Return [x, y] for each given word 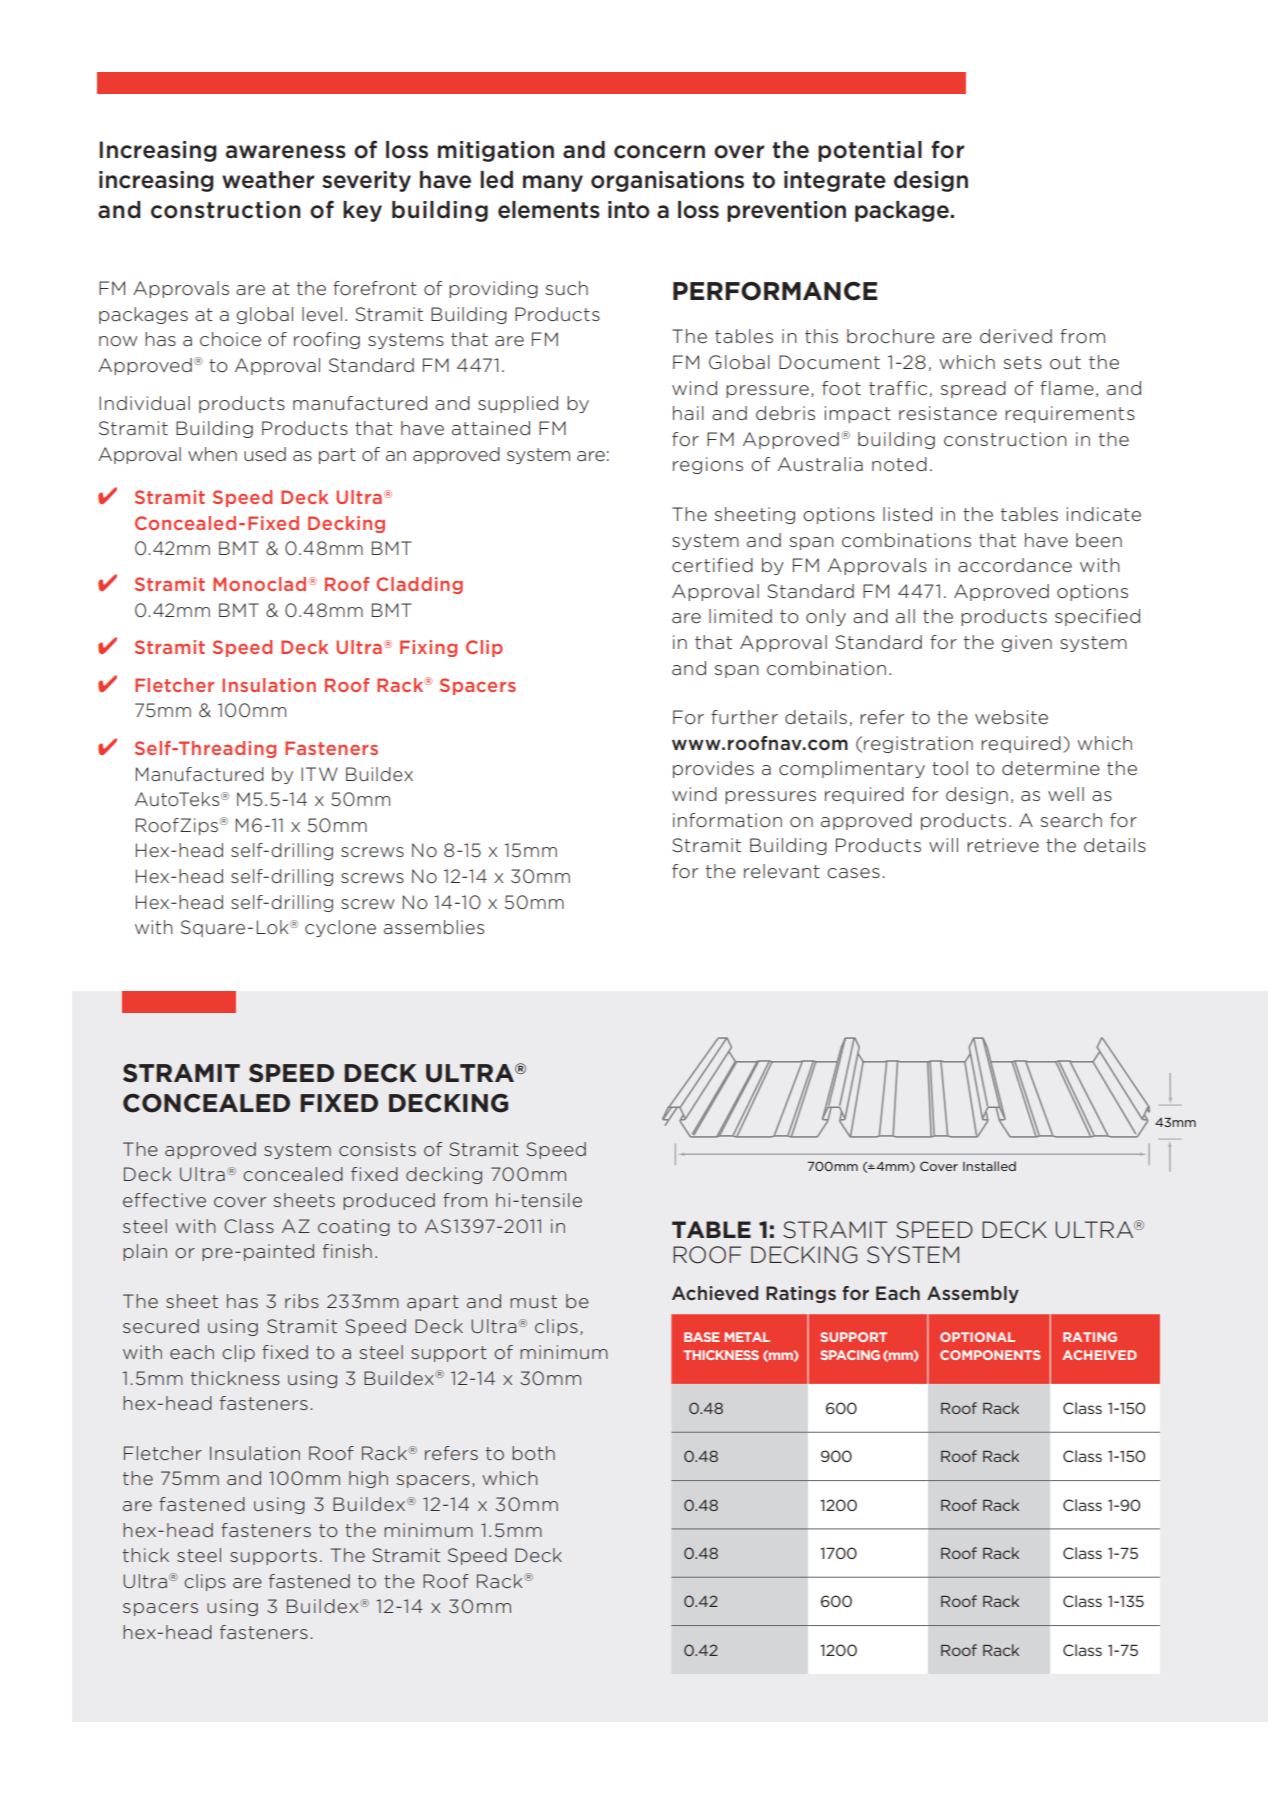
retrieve [1003, 845]
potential [870, 151]
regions [708, 465]
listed [907, 514]
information [727, 820]
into [629, 210]
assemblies [434, 927]
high [368, 1479]
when [212, 454]
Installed [989, 1166]
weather [268, 180]
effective [164, 1200]
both [533, 1453]
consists [377, 1149]
